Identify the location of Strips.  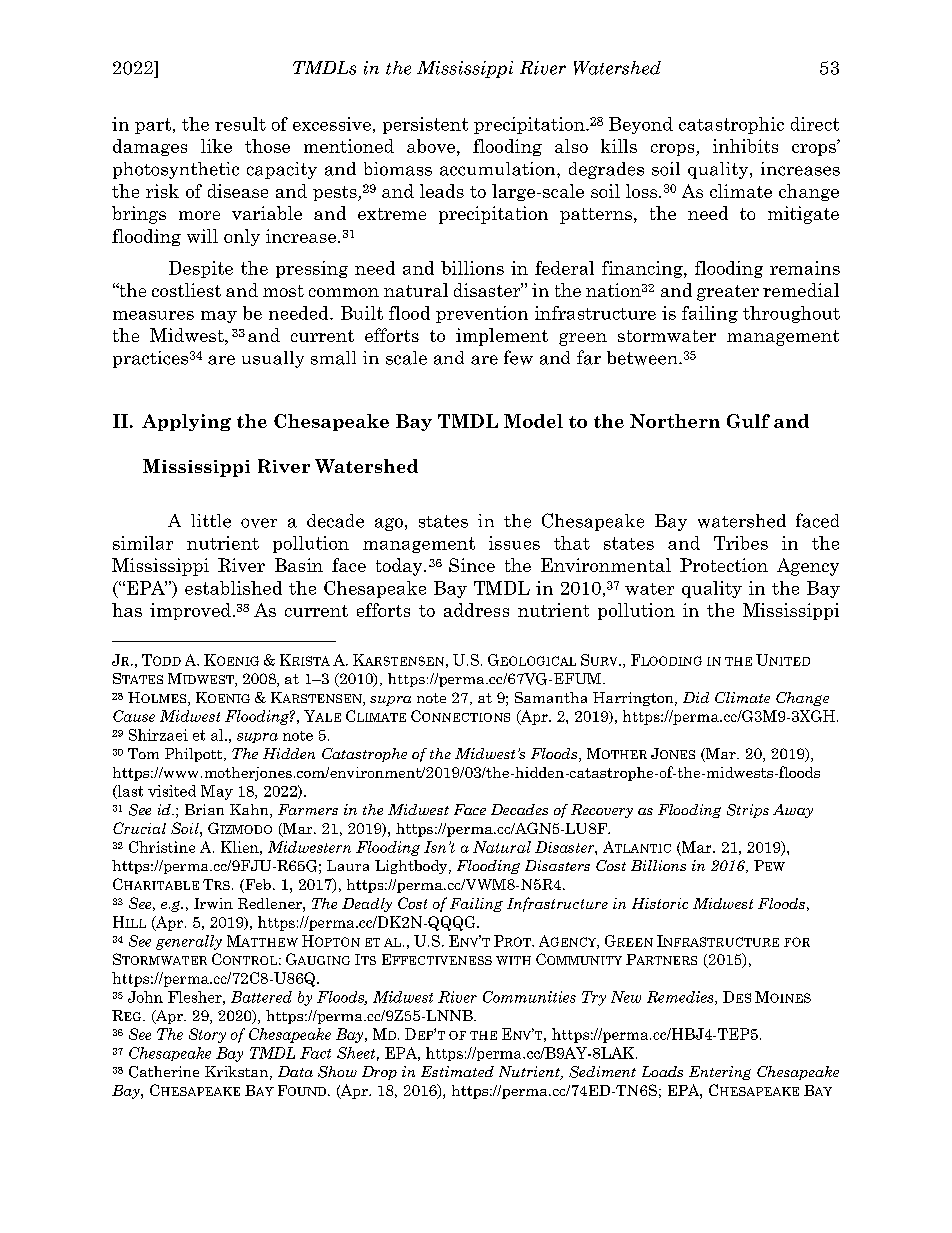
(748, 811).
